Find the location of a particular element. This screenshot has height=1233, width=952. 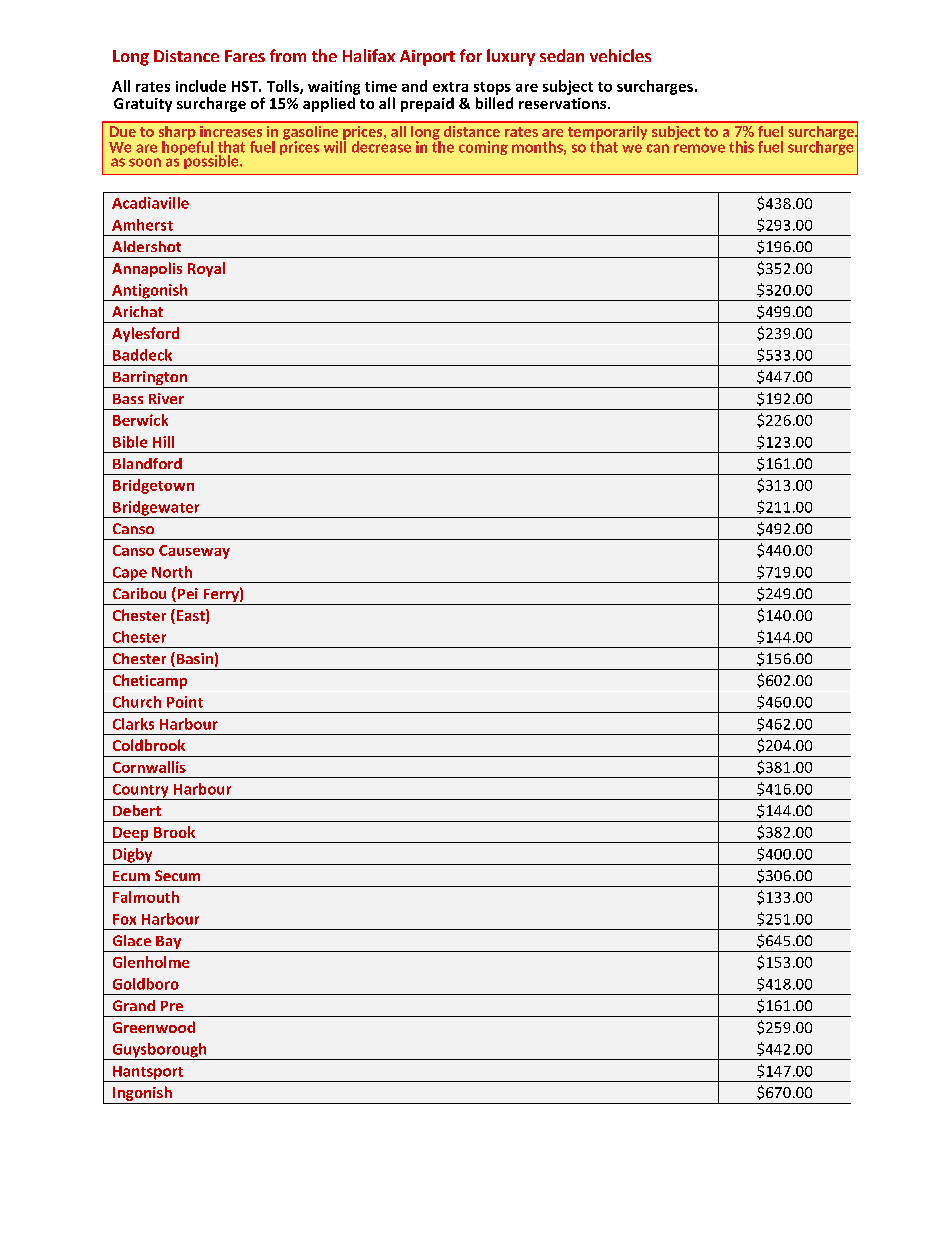

extra is located at coordinates (450, 87).
